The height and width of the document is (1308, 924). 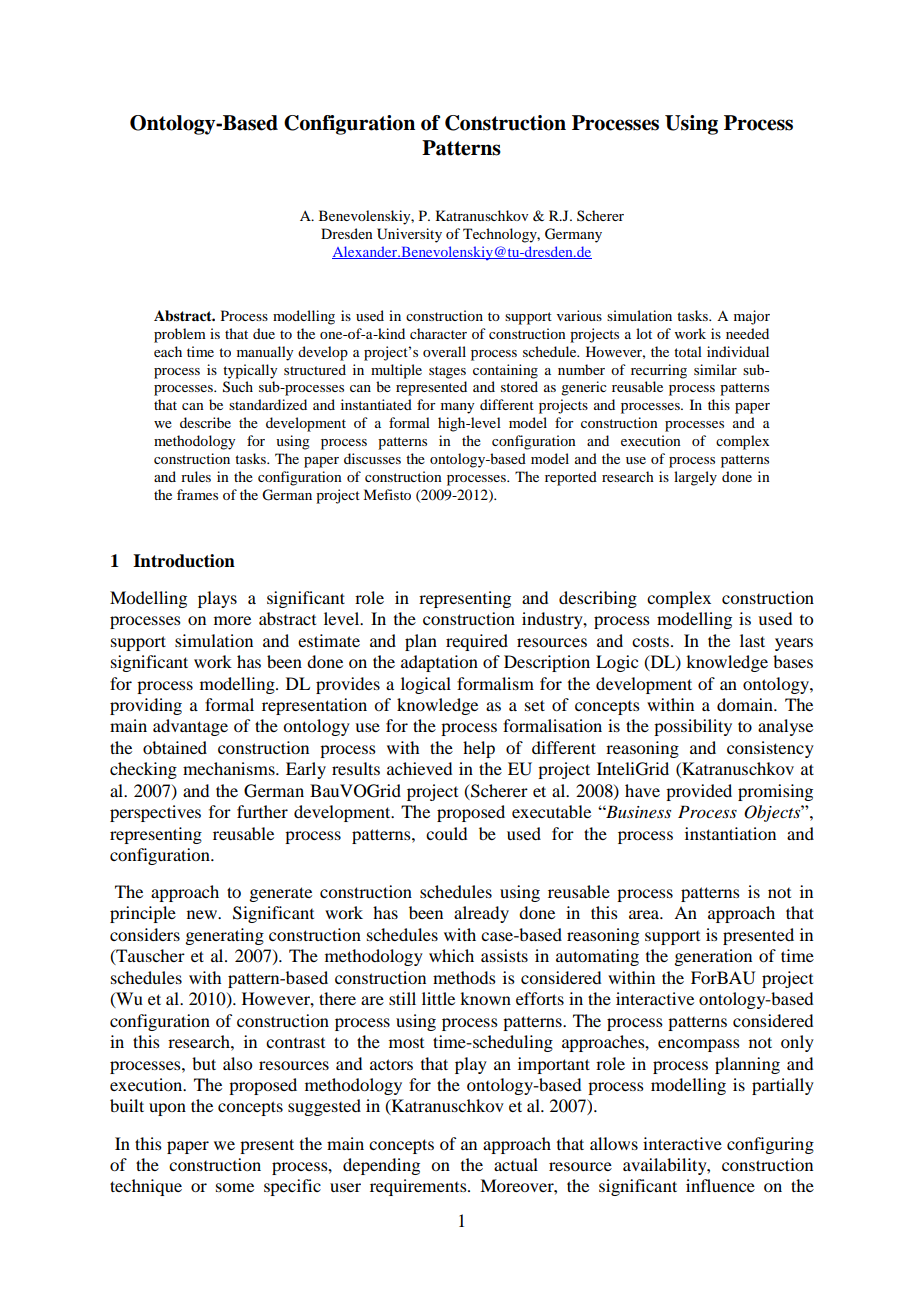 I want to click on advantage, so click(x=190, y=727).
